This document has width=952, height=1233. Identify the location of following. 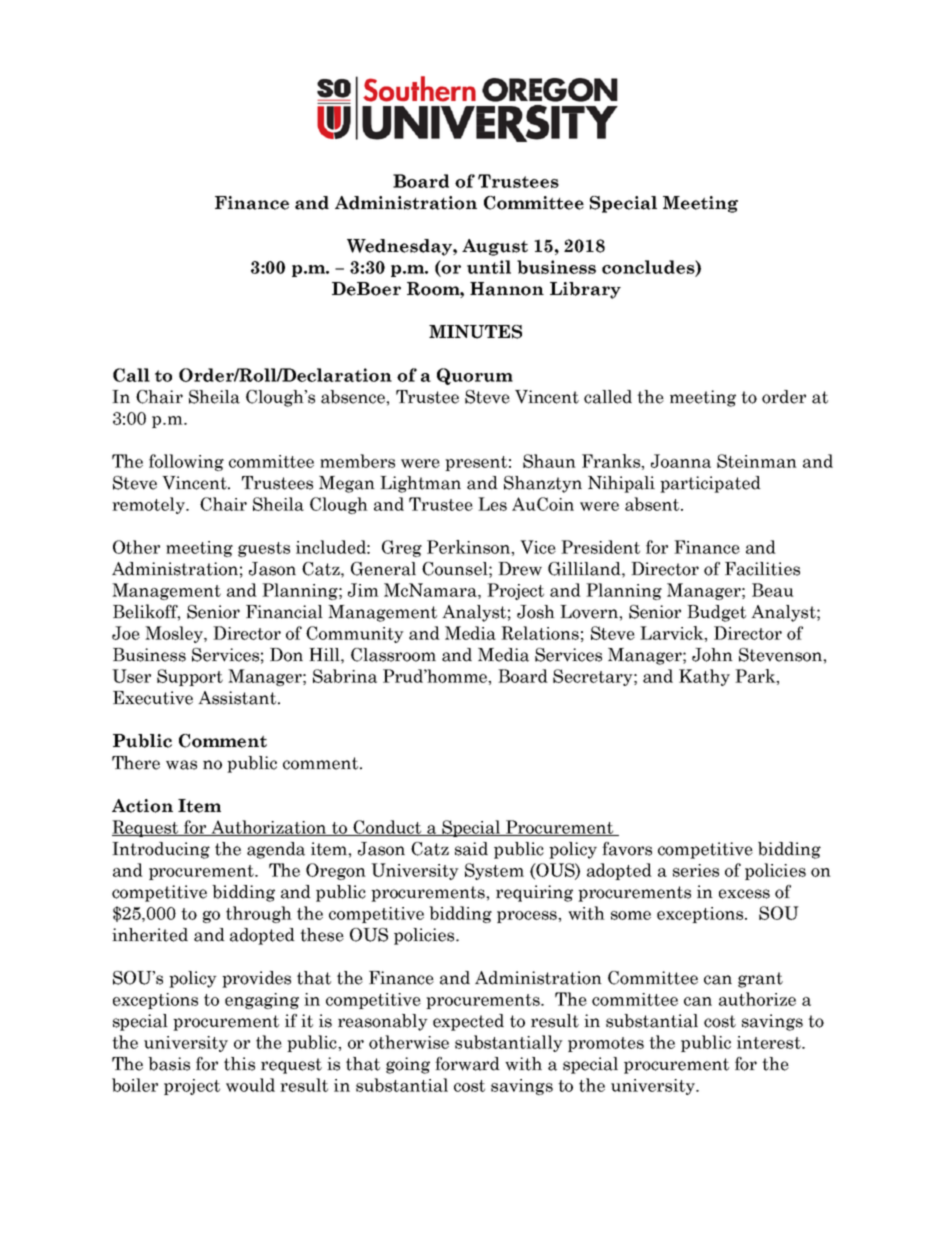
(186, 462).
